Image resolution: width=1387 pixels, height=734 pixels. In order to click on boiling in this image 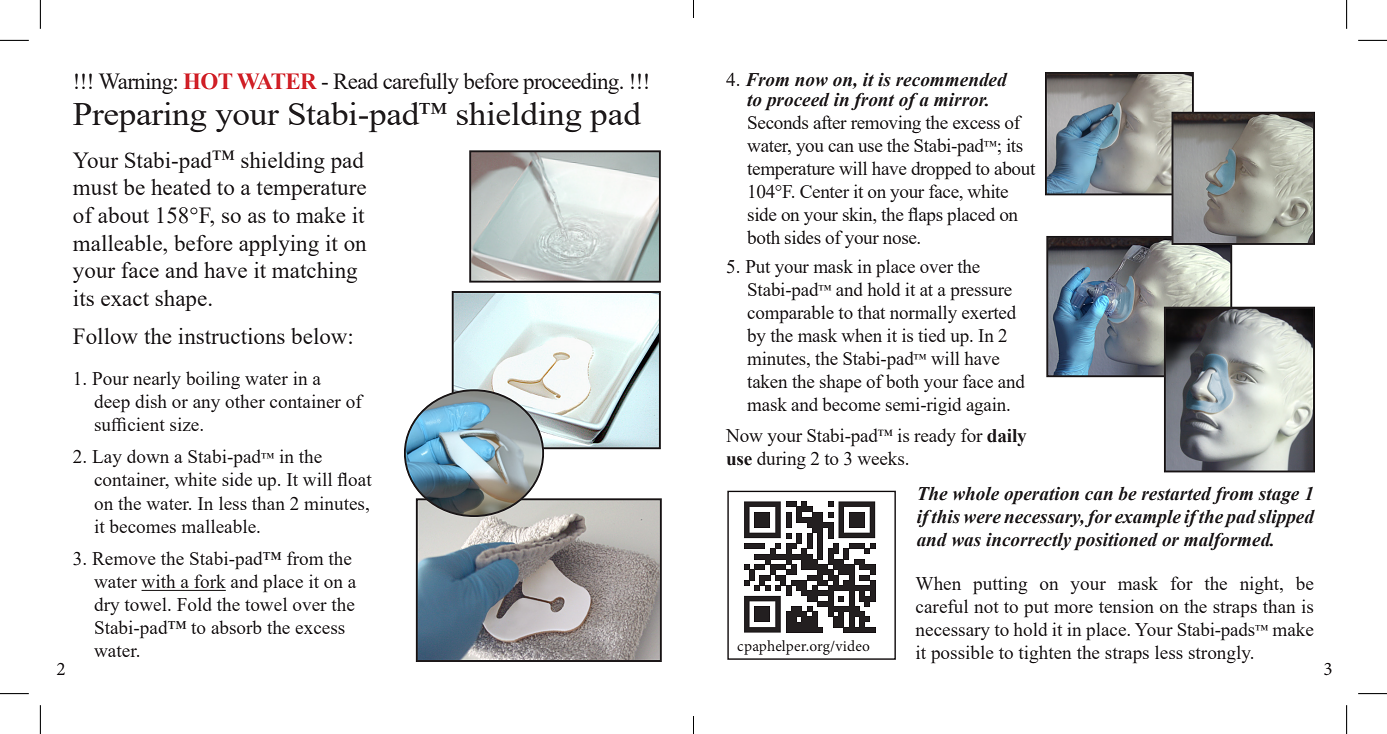, I will do `click(213, 380)`.
